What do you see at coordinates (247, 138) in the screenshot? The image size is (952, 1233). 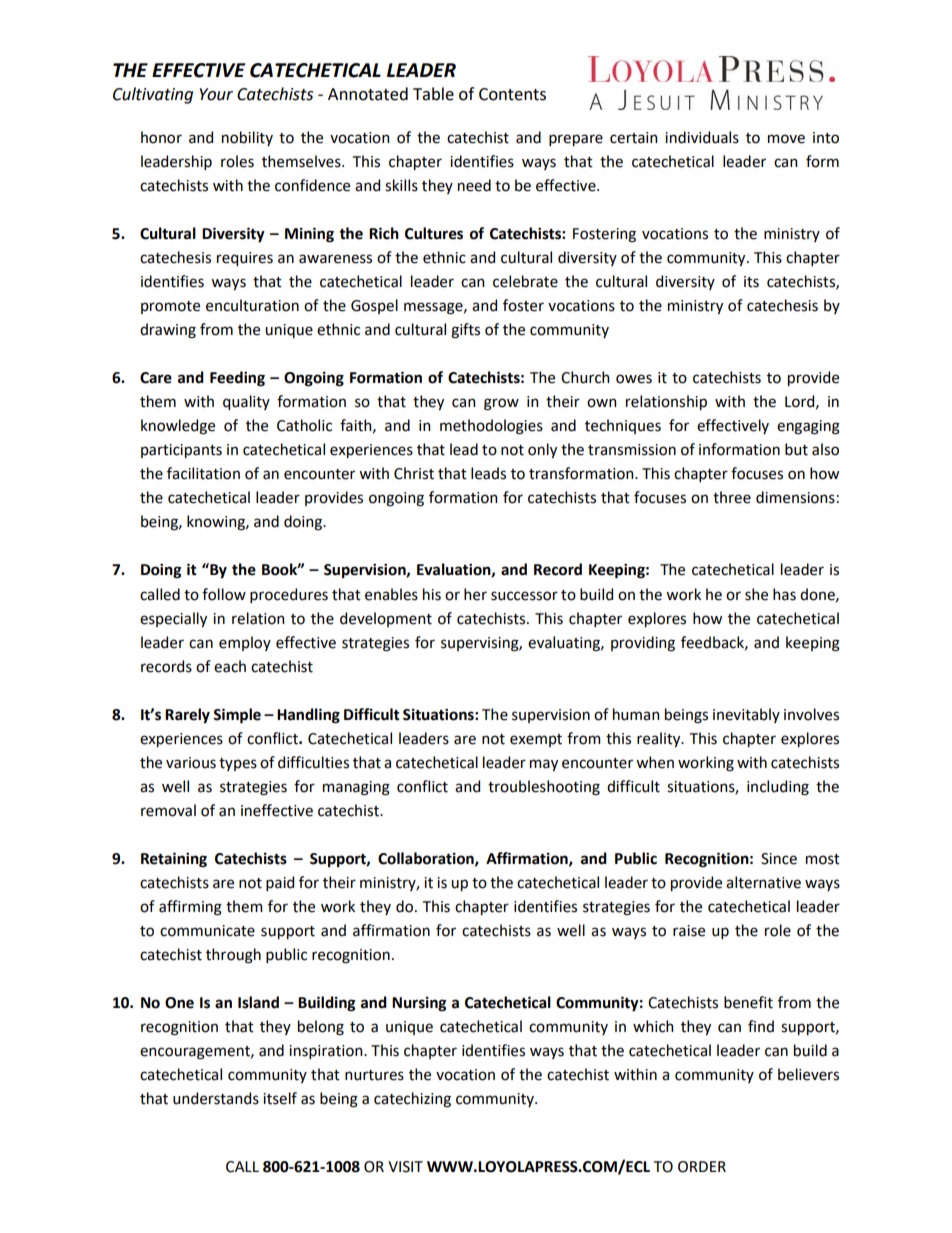 I see `nobility` at bounding box center [247, 138].
